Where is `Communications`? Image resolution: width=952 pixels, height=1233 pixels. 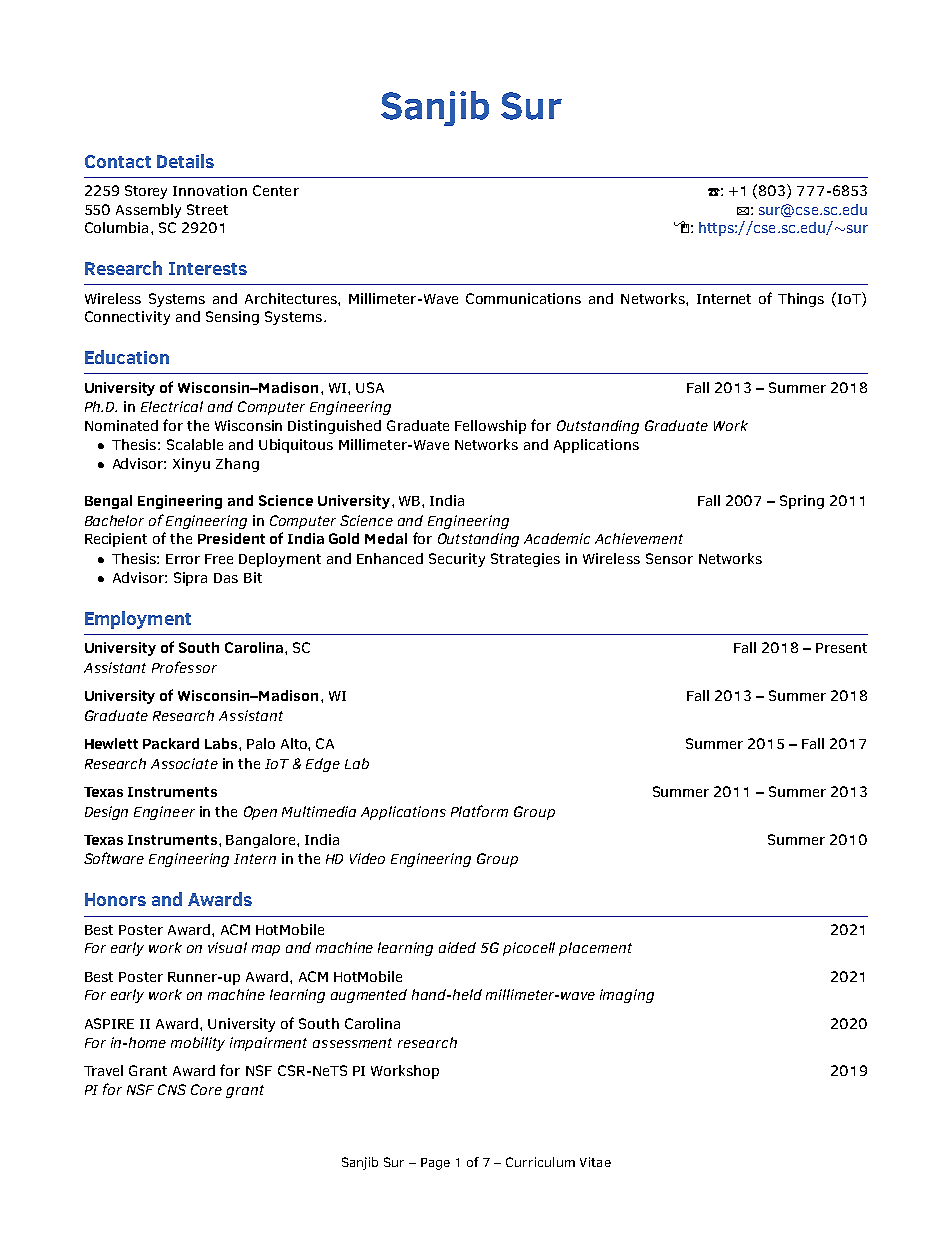
Communications is located at coordinates (523, 298).
